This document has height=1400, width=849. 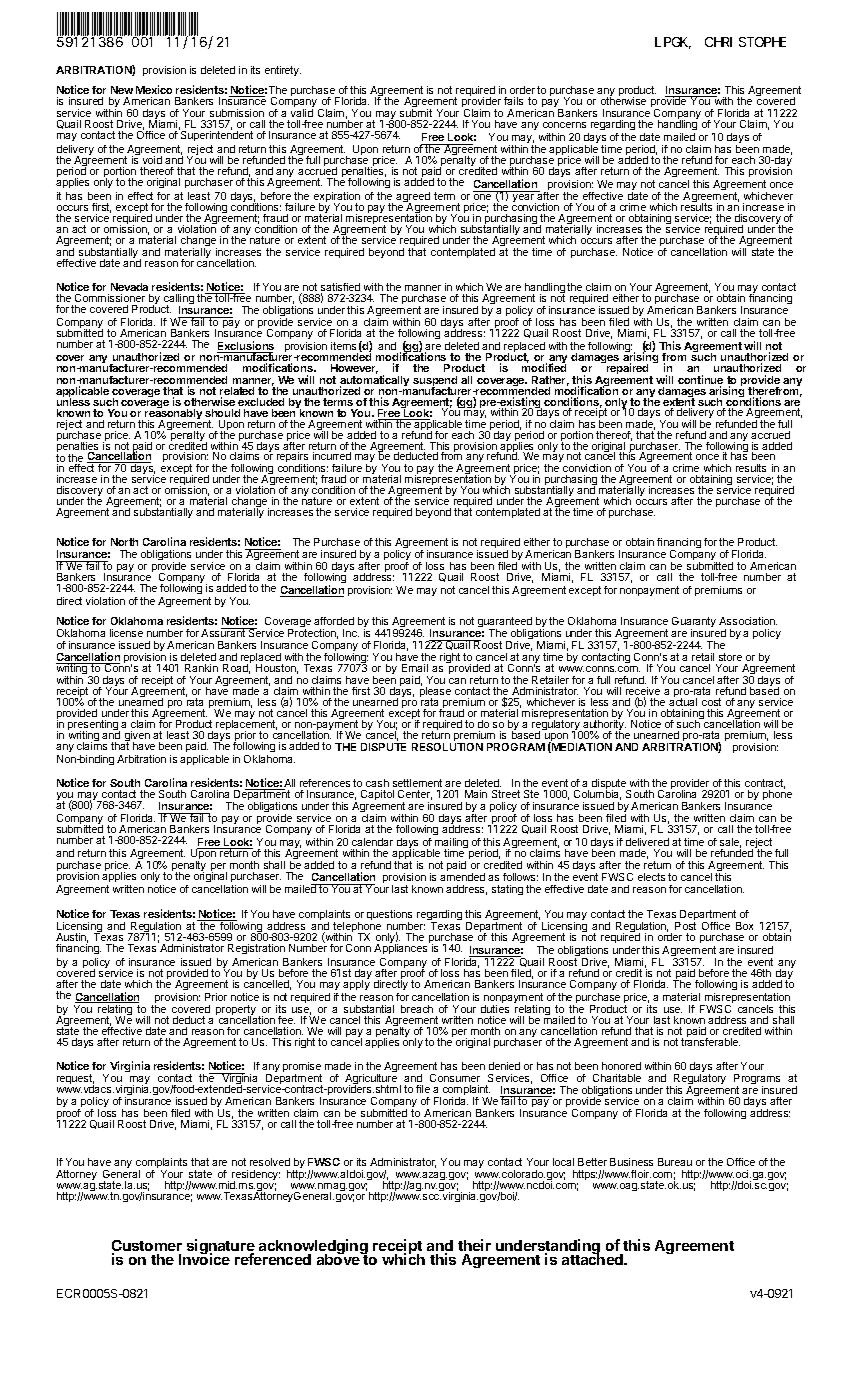 I want to click on their, so click(x=474, y=1245).
